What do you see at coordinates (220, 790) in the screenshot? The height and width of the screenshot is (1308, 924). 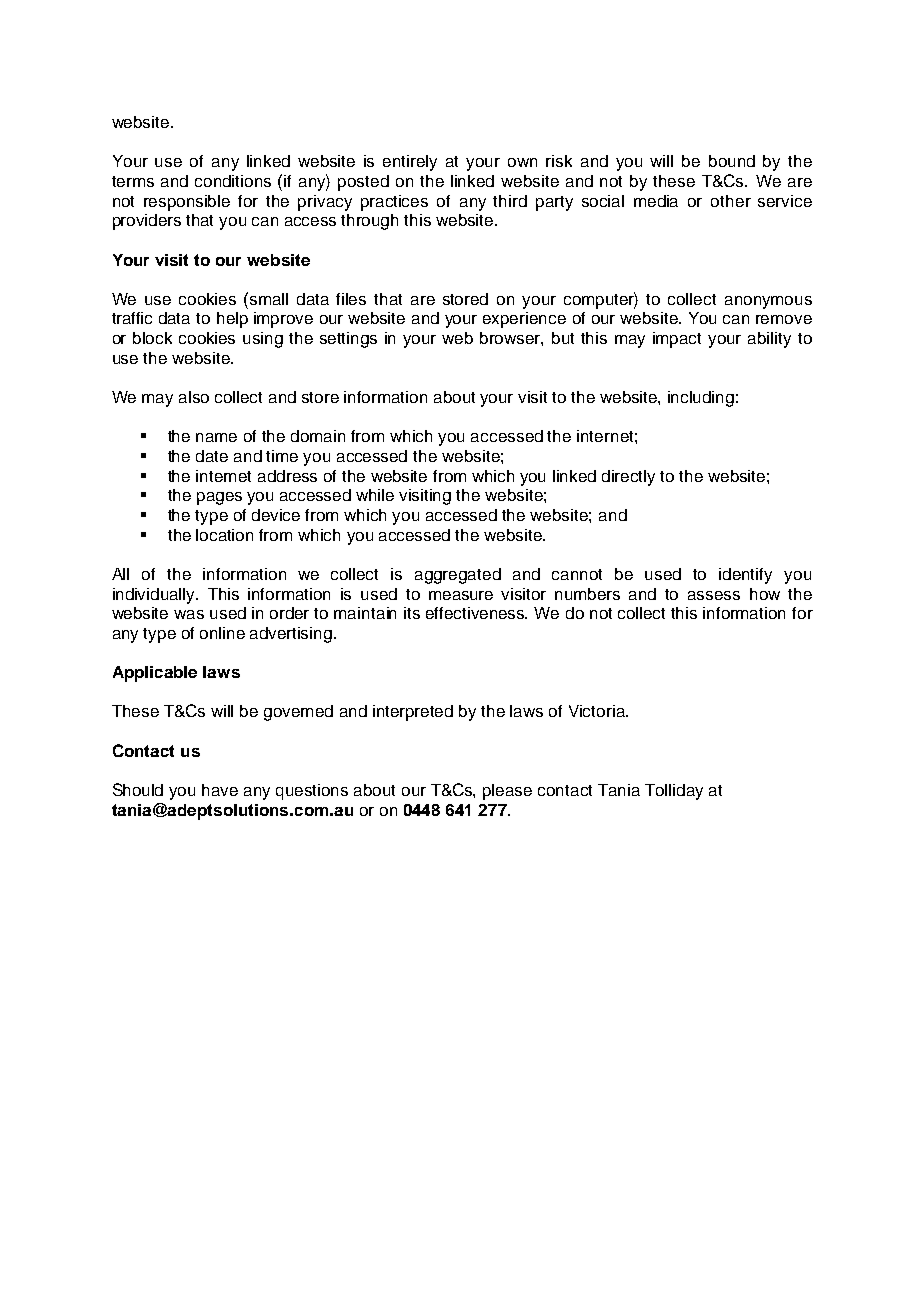 I see `have` at bounding box center [220, 790].
